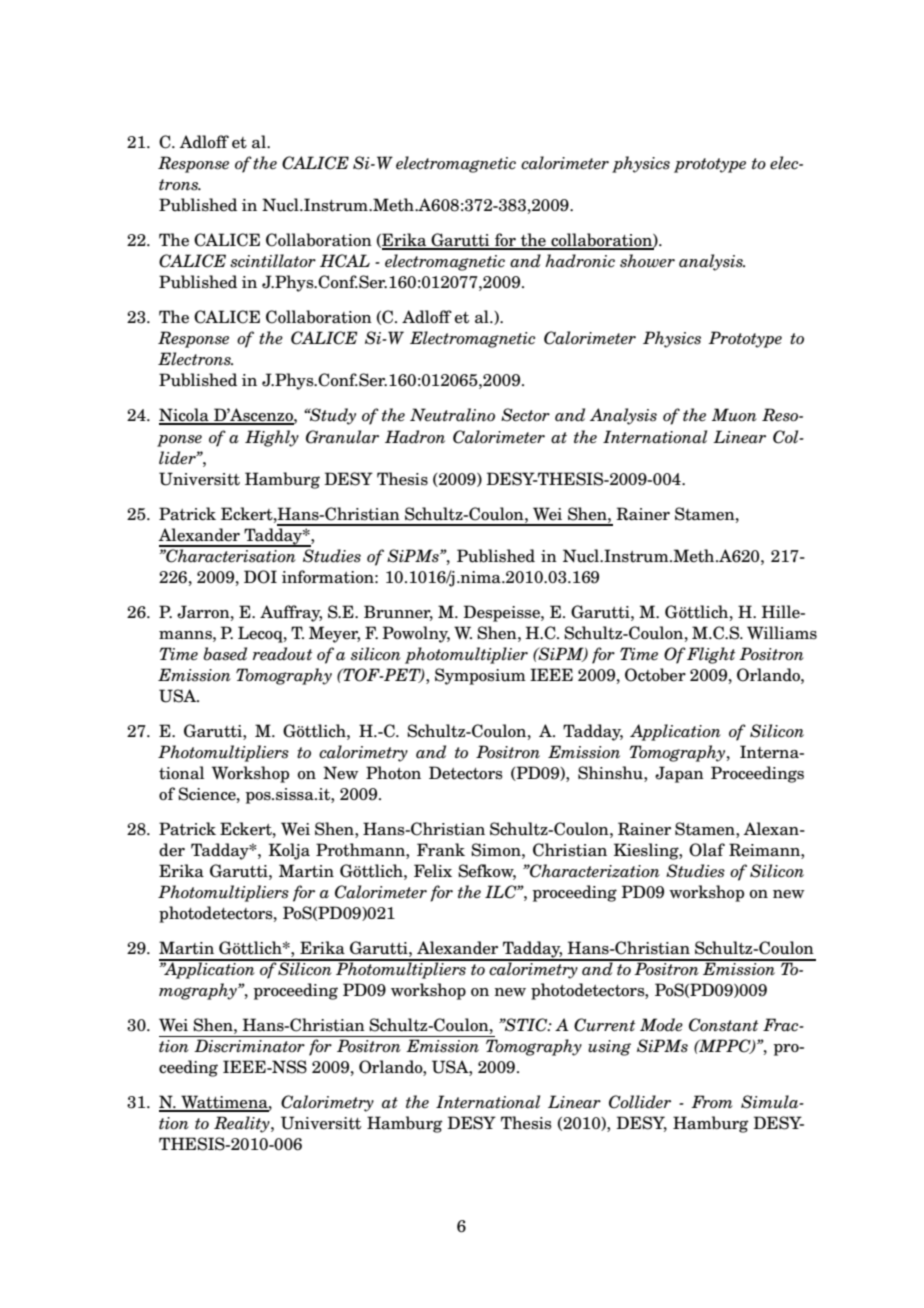 This screenshot has height=1308, width=924. Describe the element at coordinates (782, 633) in the screenshot. I see `Williams` at that location.
